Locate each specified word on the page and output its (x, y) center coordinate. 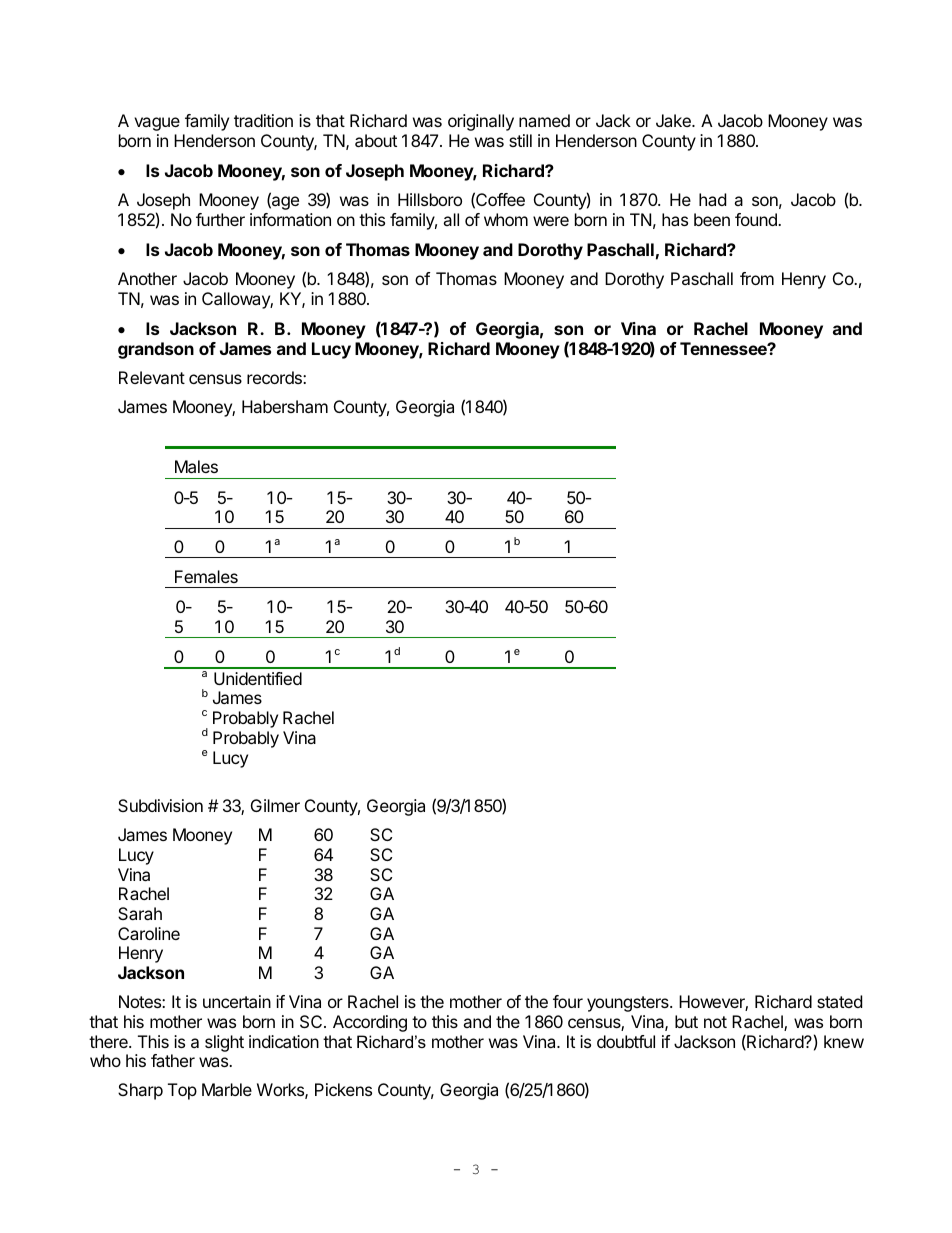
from (757, 278)
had (712, 199)
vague (157, 124)
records (275, 377)
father (173, 1060)
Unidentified (258, 678)
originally (481, 122)
